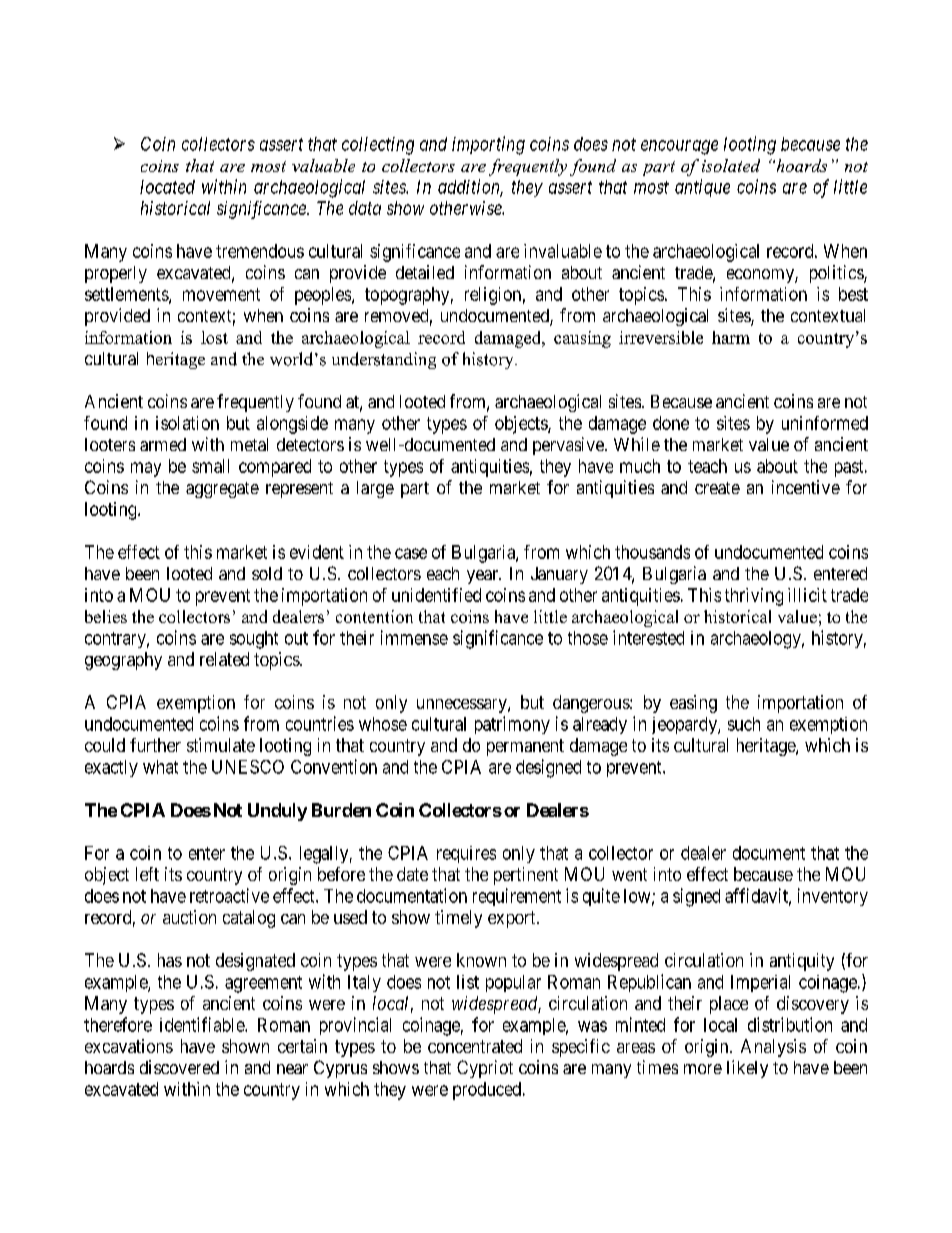 The height and width of the page is (1233, 952). Describe the element at coordinates (167, 187) in the page. I see `located` at that location.
